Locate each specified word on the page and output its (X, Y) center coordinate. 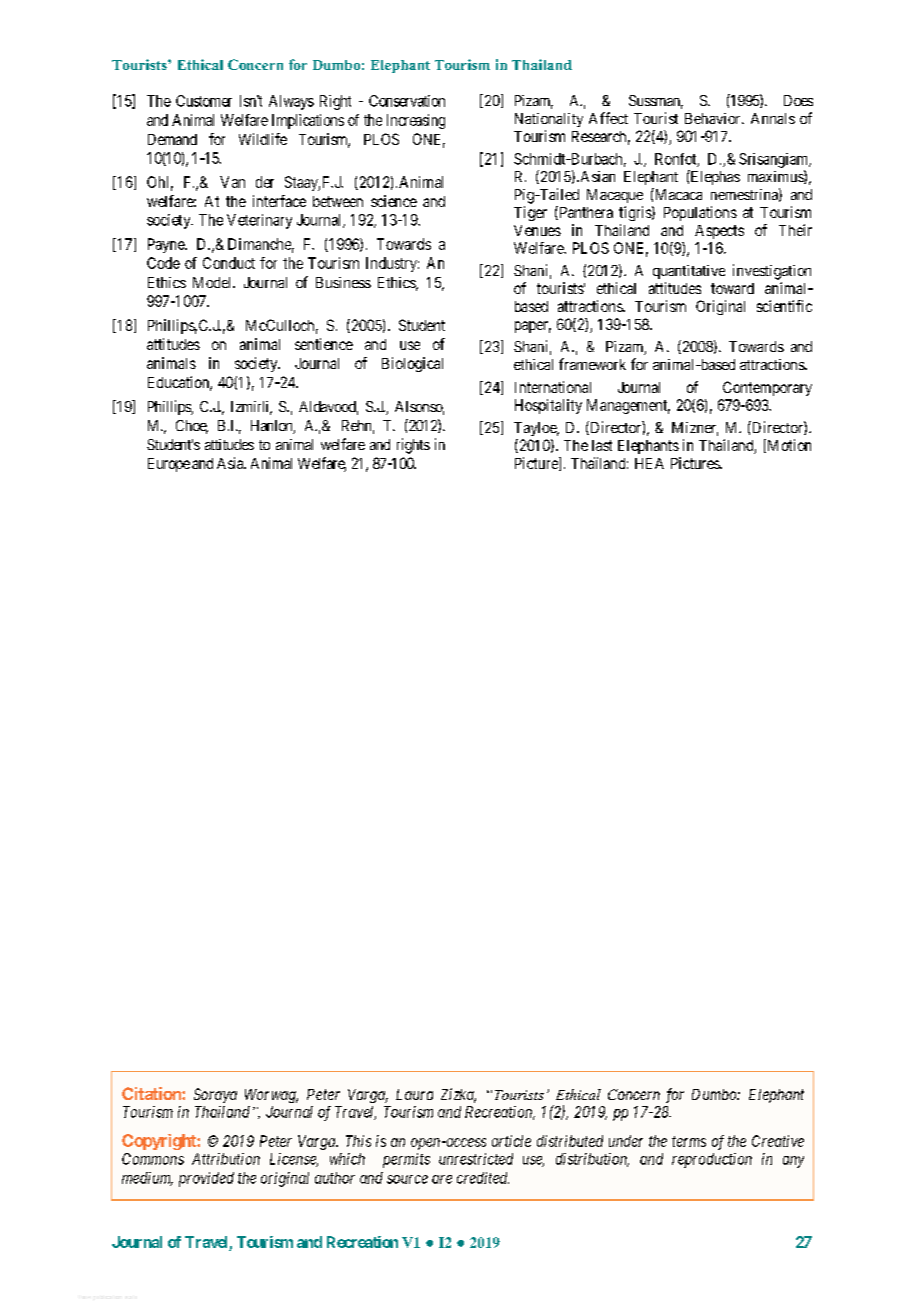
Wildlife (263, 139)
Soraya (215, 1095)
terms (689, 1141)
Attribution (226, 1159)
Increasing (416, 121)
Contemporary (767, 388)
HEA (649, 463)
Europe (169, 465)
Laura (414, 1094)
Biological (412, 364)
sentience (324, 344)
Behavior (714, 118)
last (602, 445)
